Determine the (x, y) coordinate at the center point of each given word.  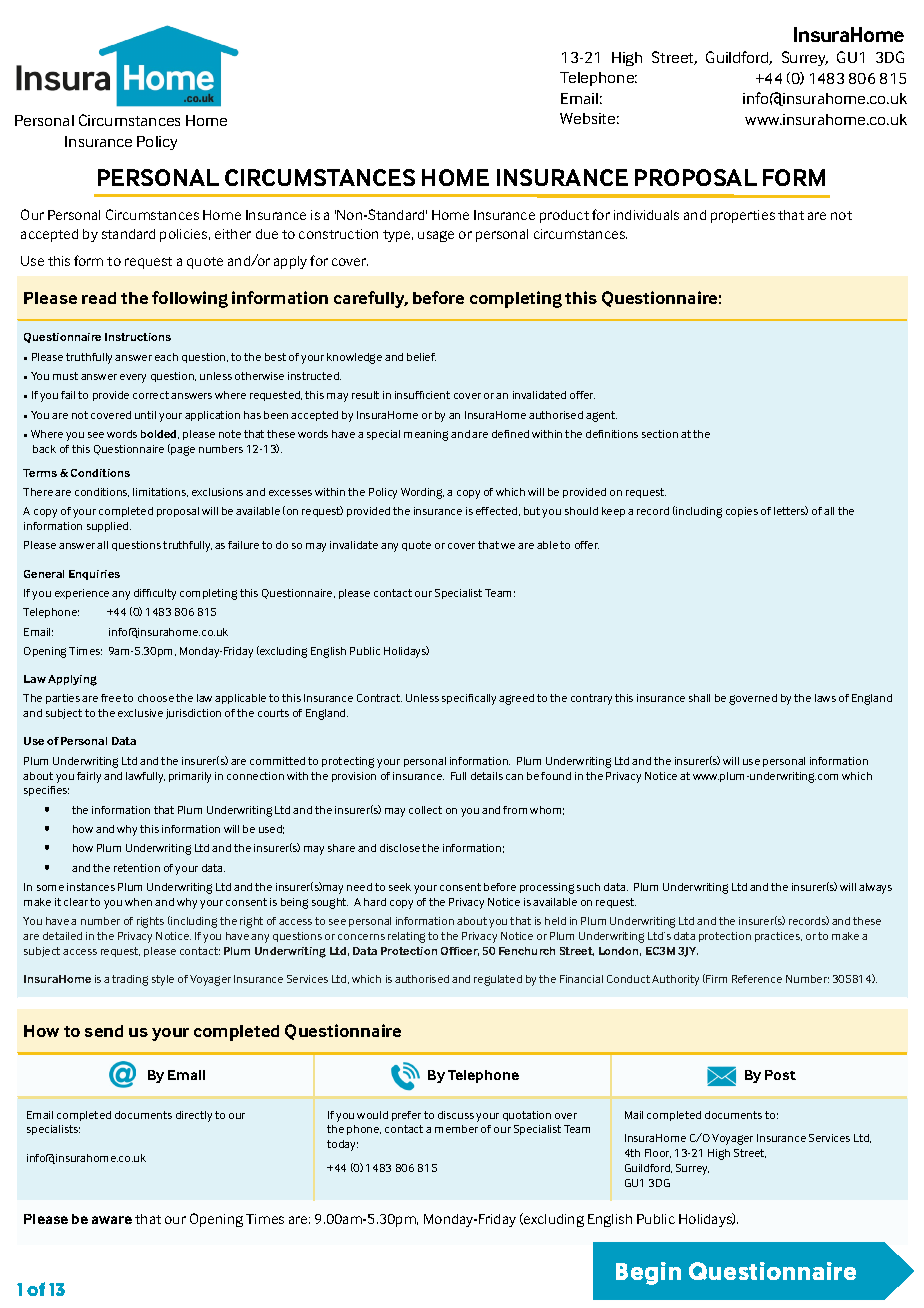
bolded (160, 434)
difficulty (155, 594)
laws (825, 698)
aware (112, 1220)
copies (742, 512)
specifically (469, 699)
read (99, 298)
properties (743, 216)
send (104, 1031)
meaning (426, 435)
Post (780, 1075)
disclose (400, 848)
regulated (498, 980)
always (875, 888)
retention (137, 868)
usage (436, 236)
